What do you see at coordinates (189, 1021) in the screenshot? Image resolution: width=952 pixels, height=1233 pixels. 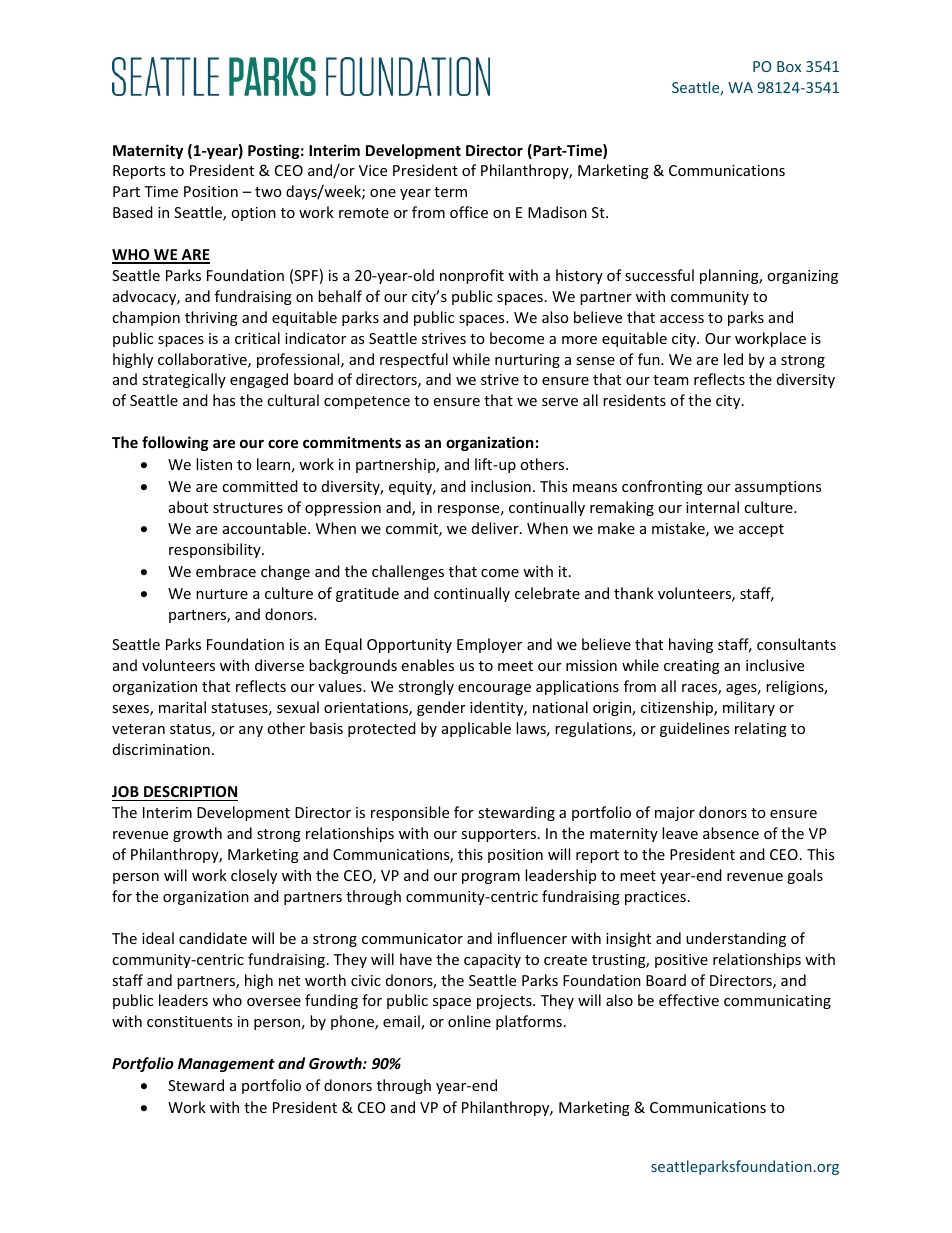 I see `constituents` at bounding box center [189, 1021].
